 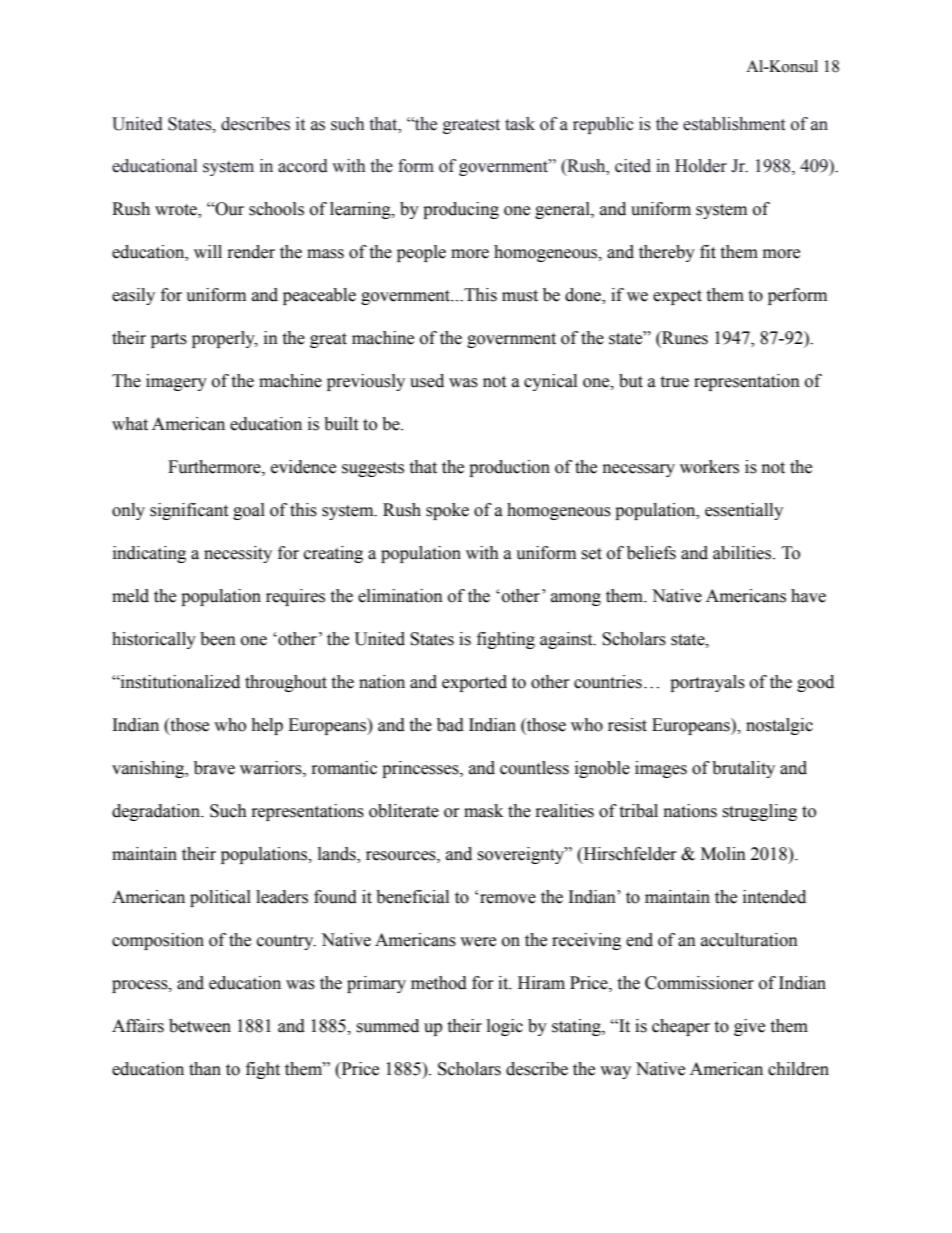 I want to click on true, so click(x=674, y=382).
